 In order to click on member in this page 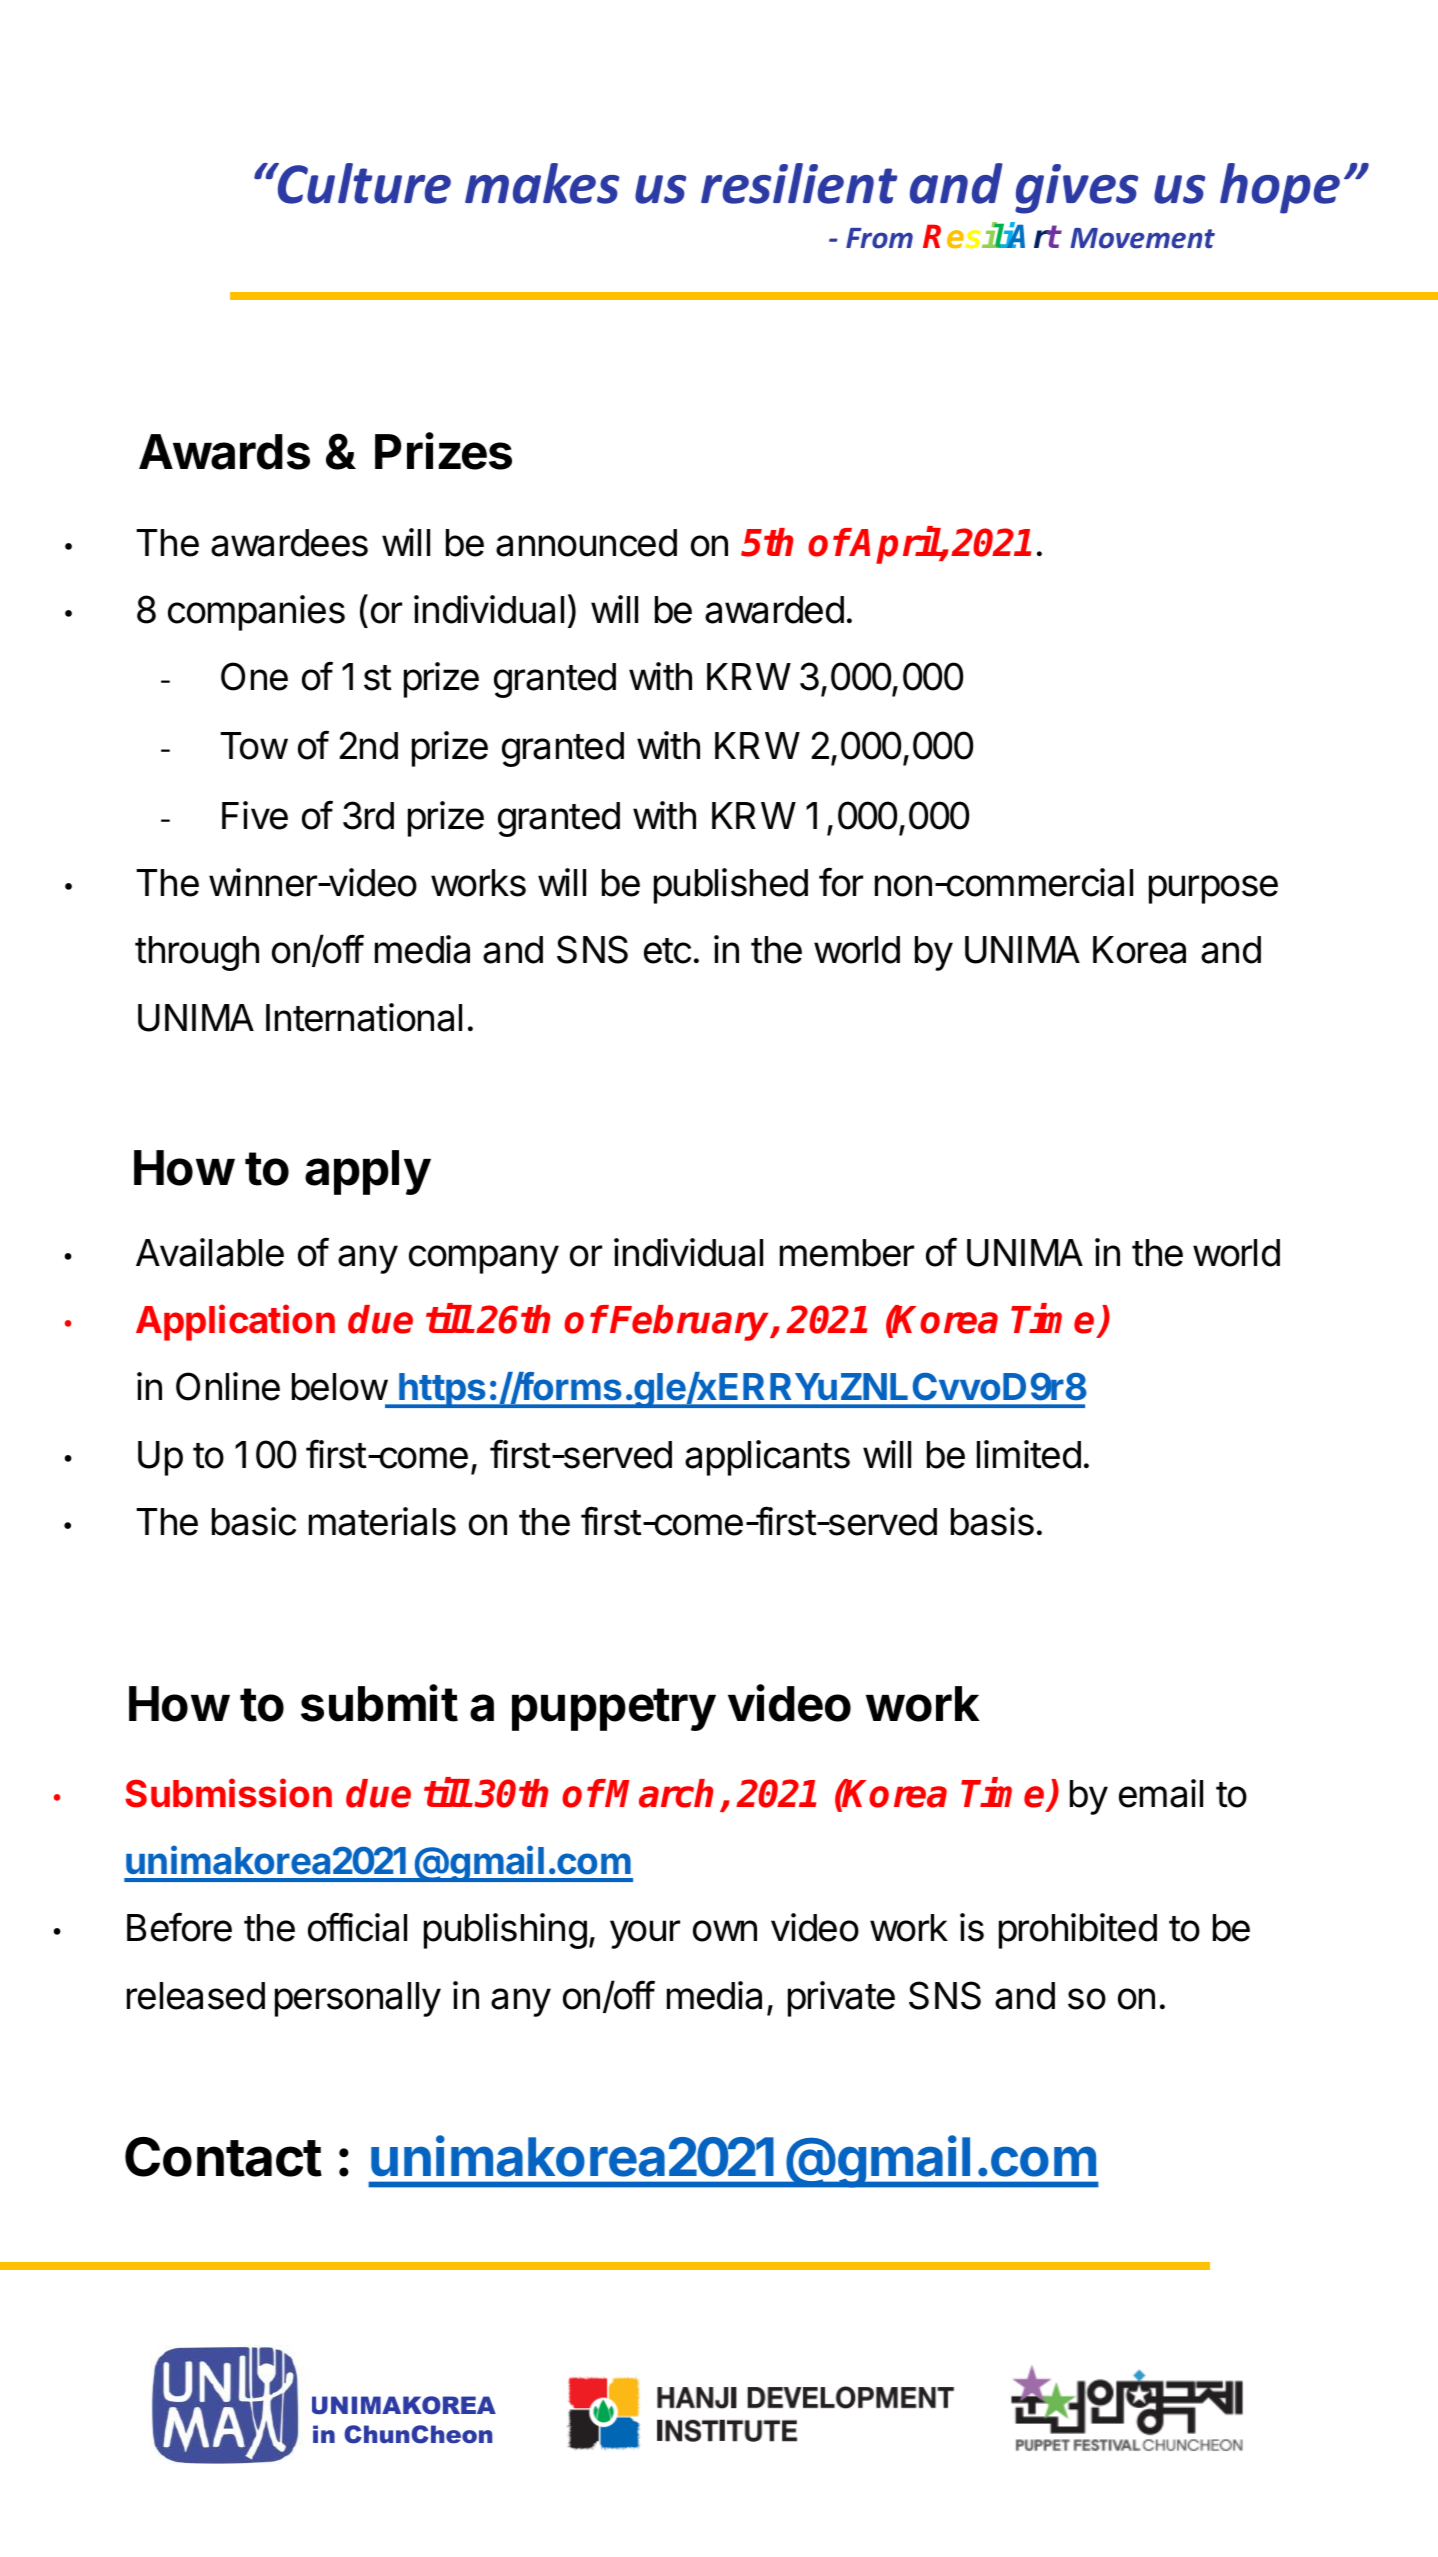, I will do `click(847, 1253)`.
